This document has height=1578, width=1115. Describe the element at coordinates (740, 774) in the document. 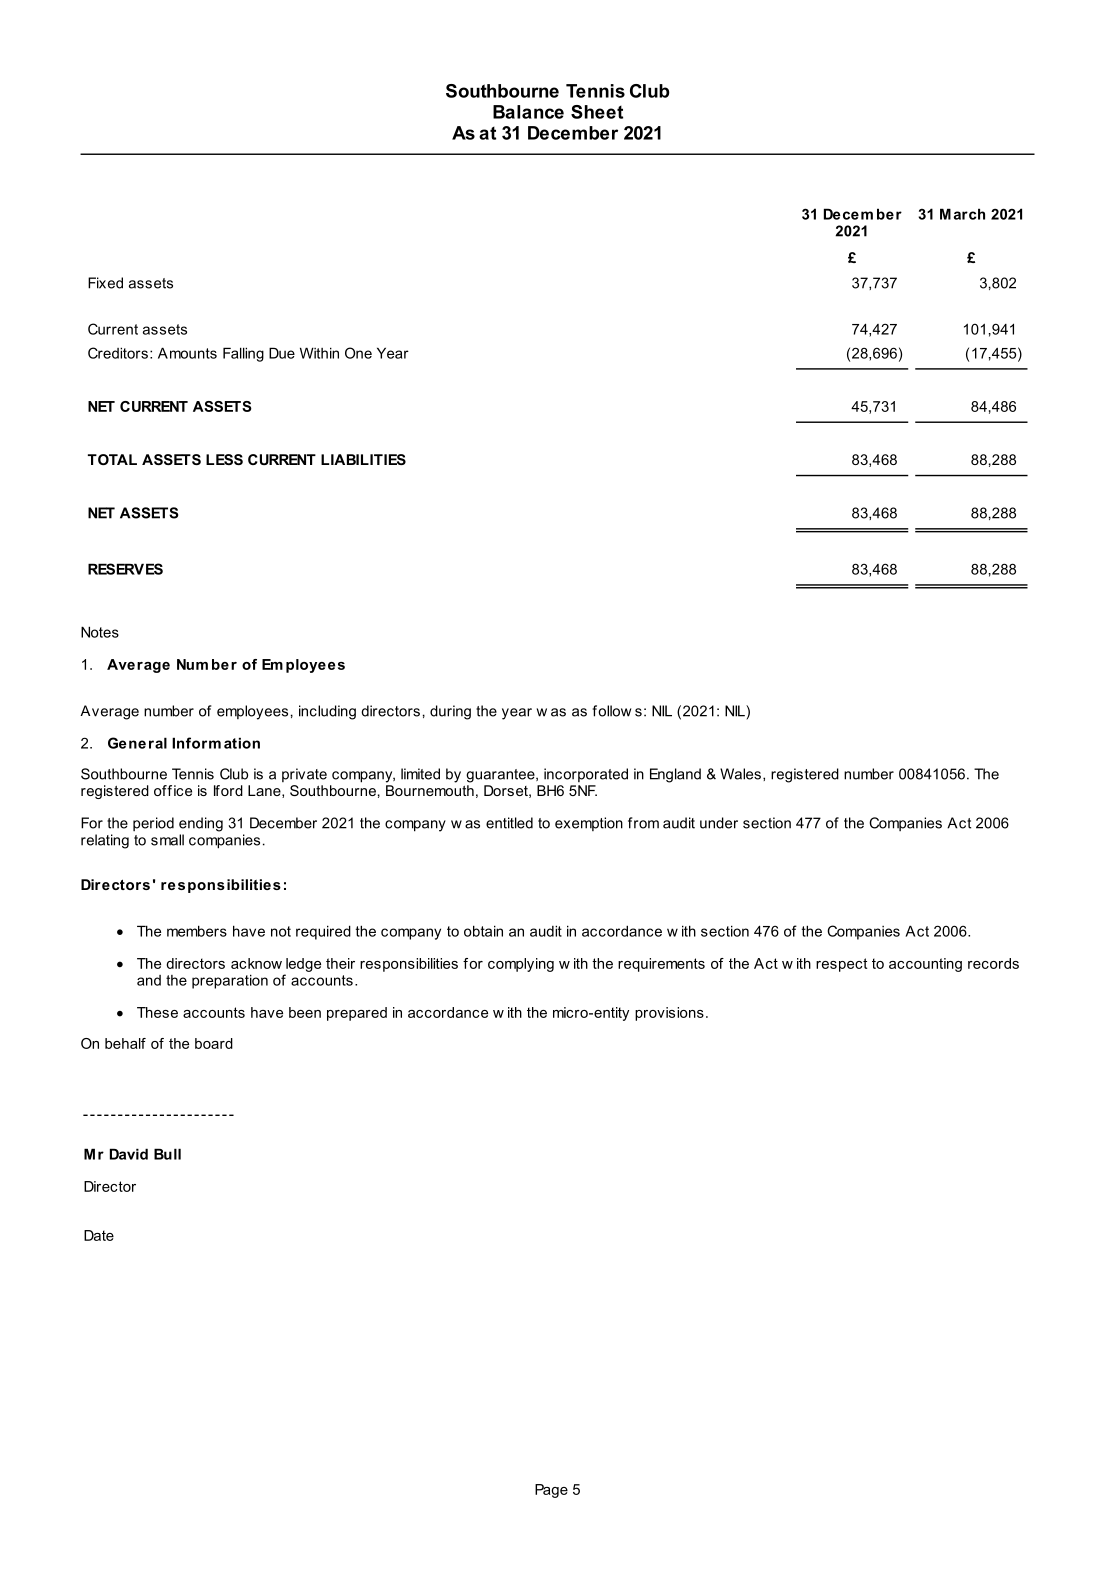

I see `Wales` at that location.
